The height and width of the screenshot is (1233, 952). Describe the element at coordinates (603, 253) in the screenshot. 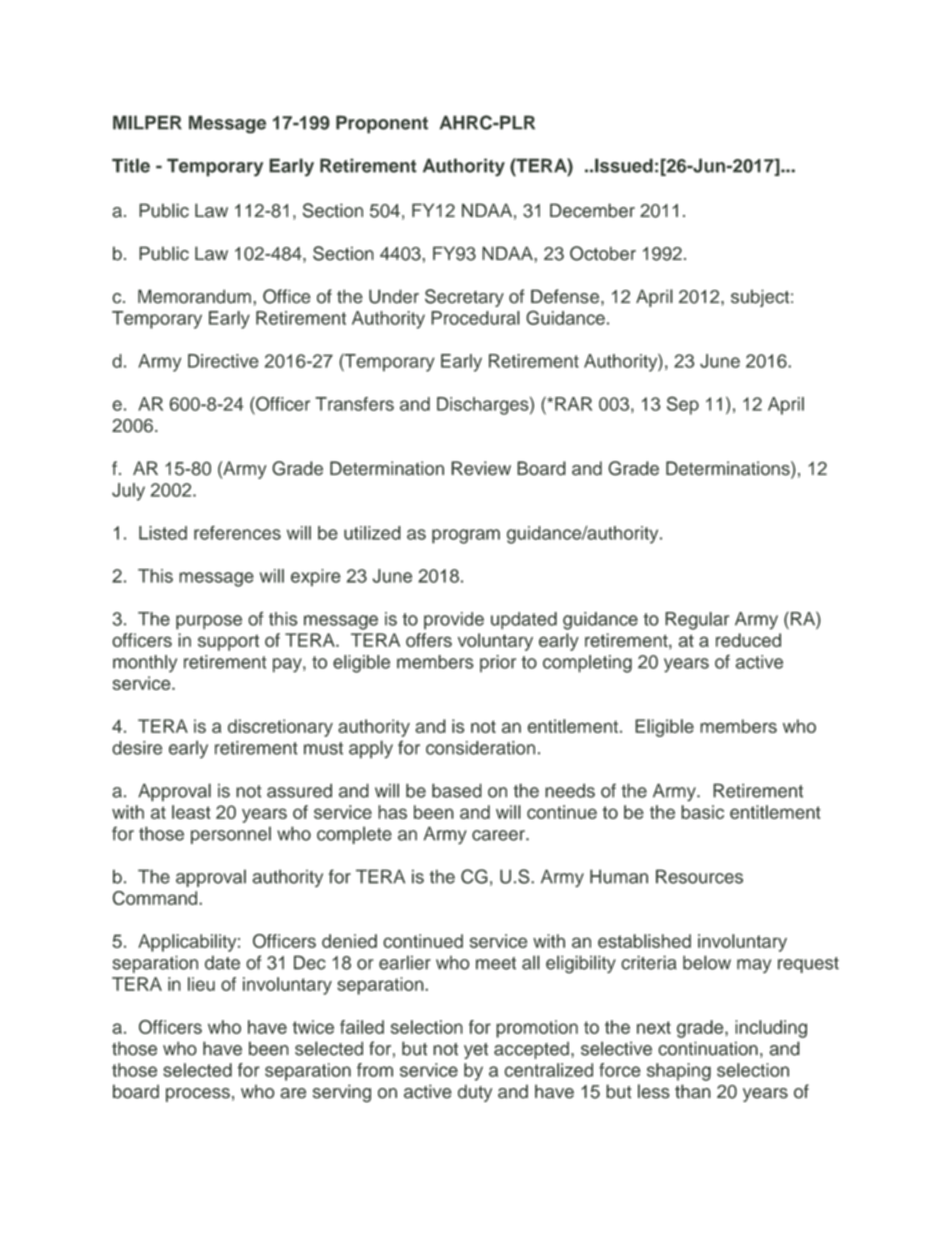

I see `October` at that location.
